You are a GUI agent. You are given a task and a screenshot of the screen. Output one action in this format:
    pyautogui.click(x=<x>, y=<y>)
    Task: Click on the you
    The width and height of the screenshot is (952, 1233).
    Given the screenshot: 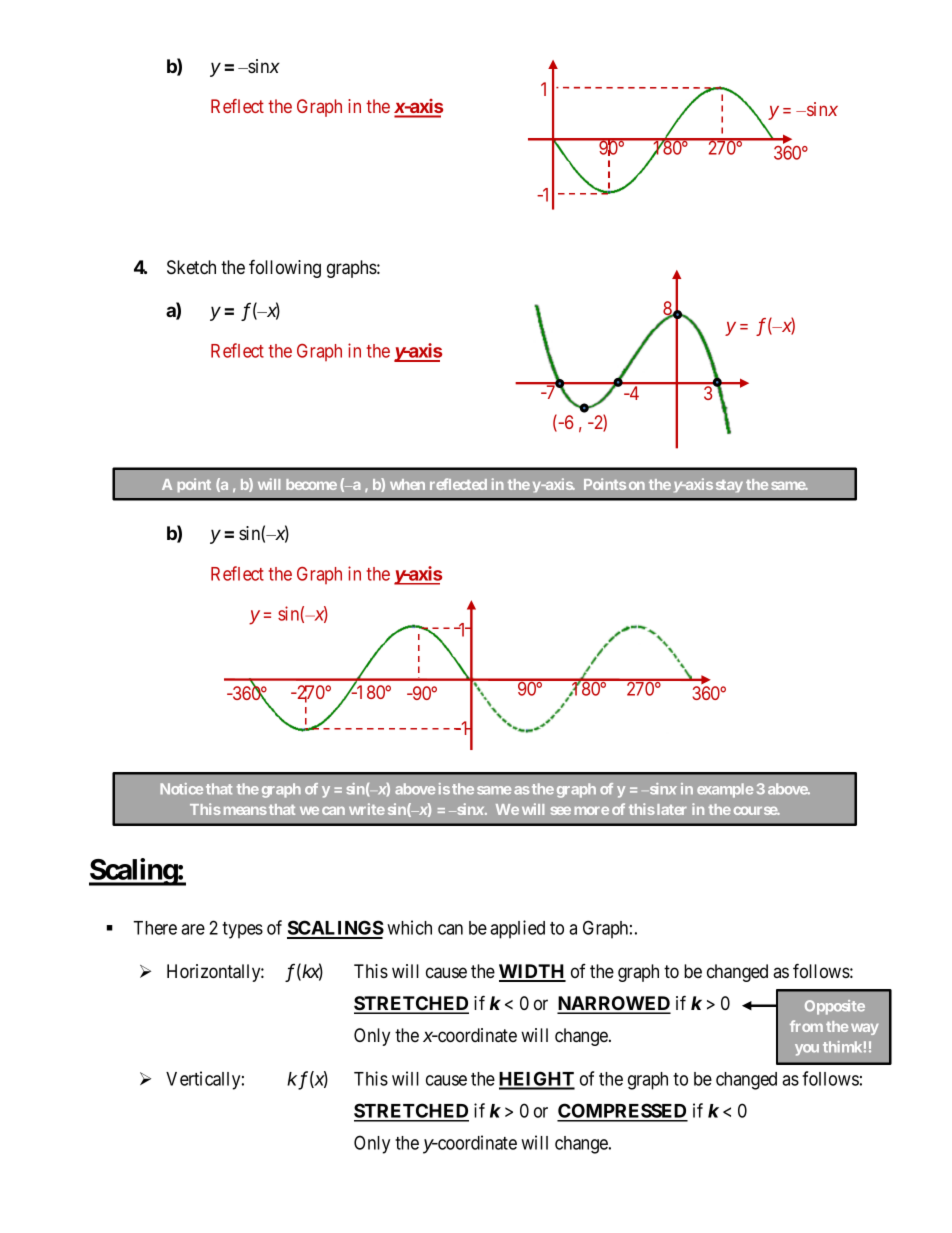 What is the action you would take?
    pyautogui.click(x=807, y=1050)
